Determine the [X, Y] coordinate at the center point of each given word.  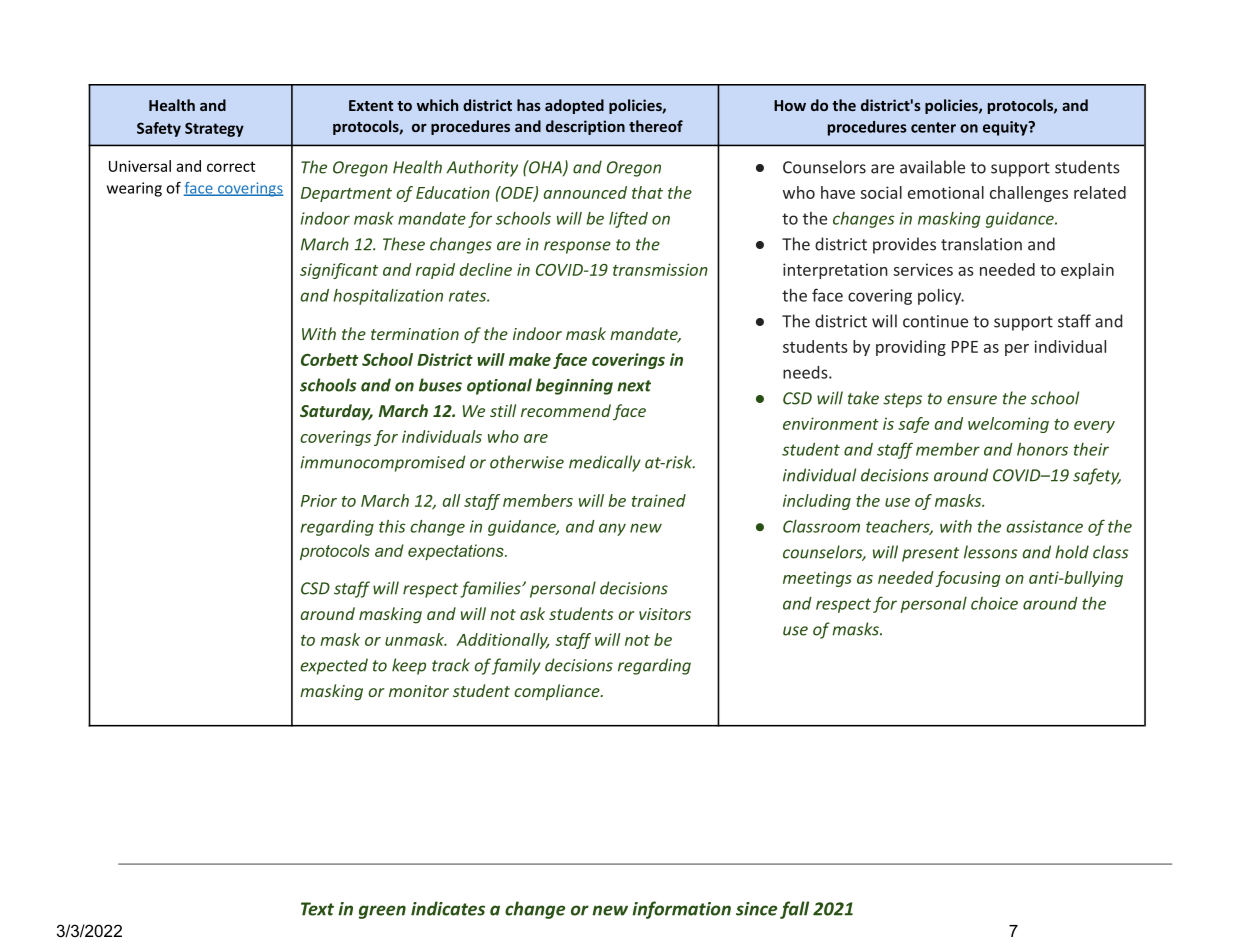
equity [1006, 128]
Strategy [214, 129]
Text [317, 909]
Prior [319, 500]
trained [659, 500]
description [585, 127]
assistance [1044, 526]
